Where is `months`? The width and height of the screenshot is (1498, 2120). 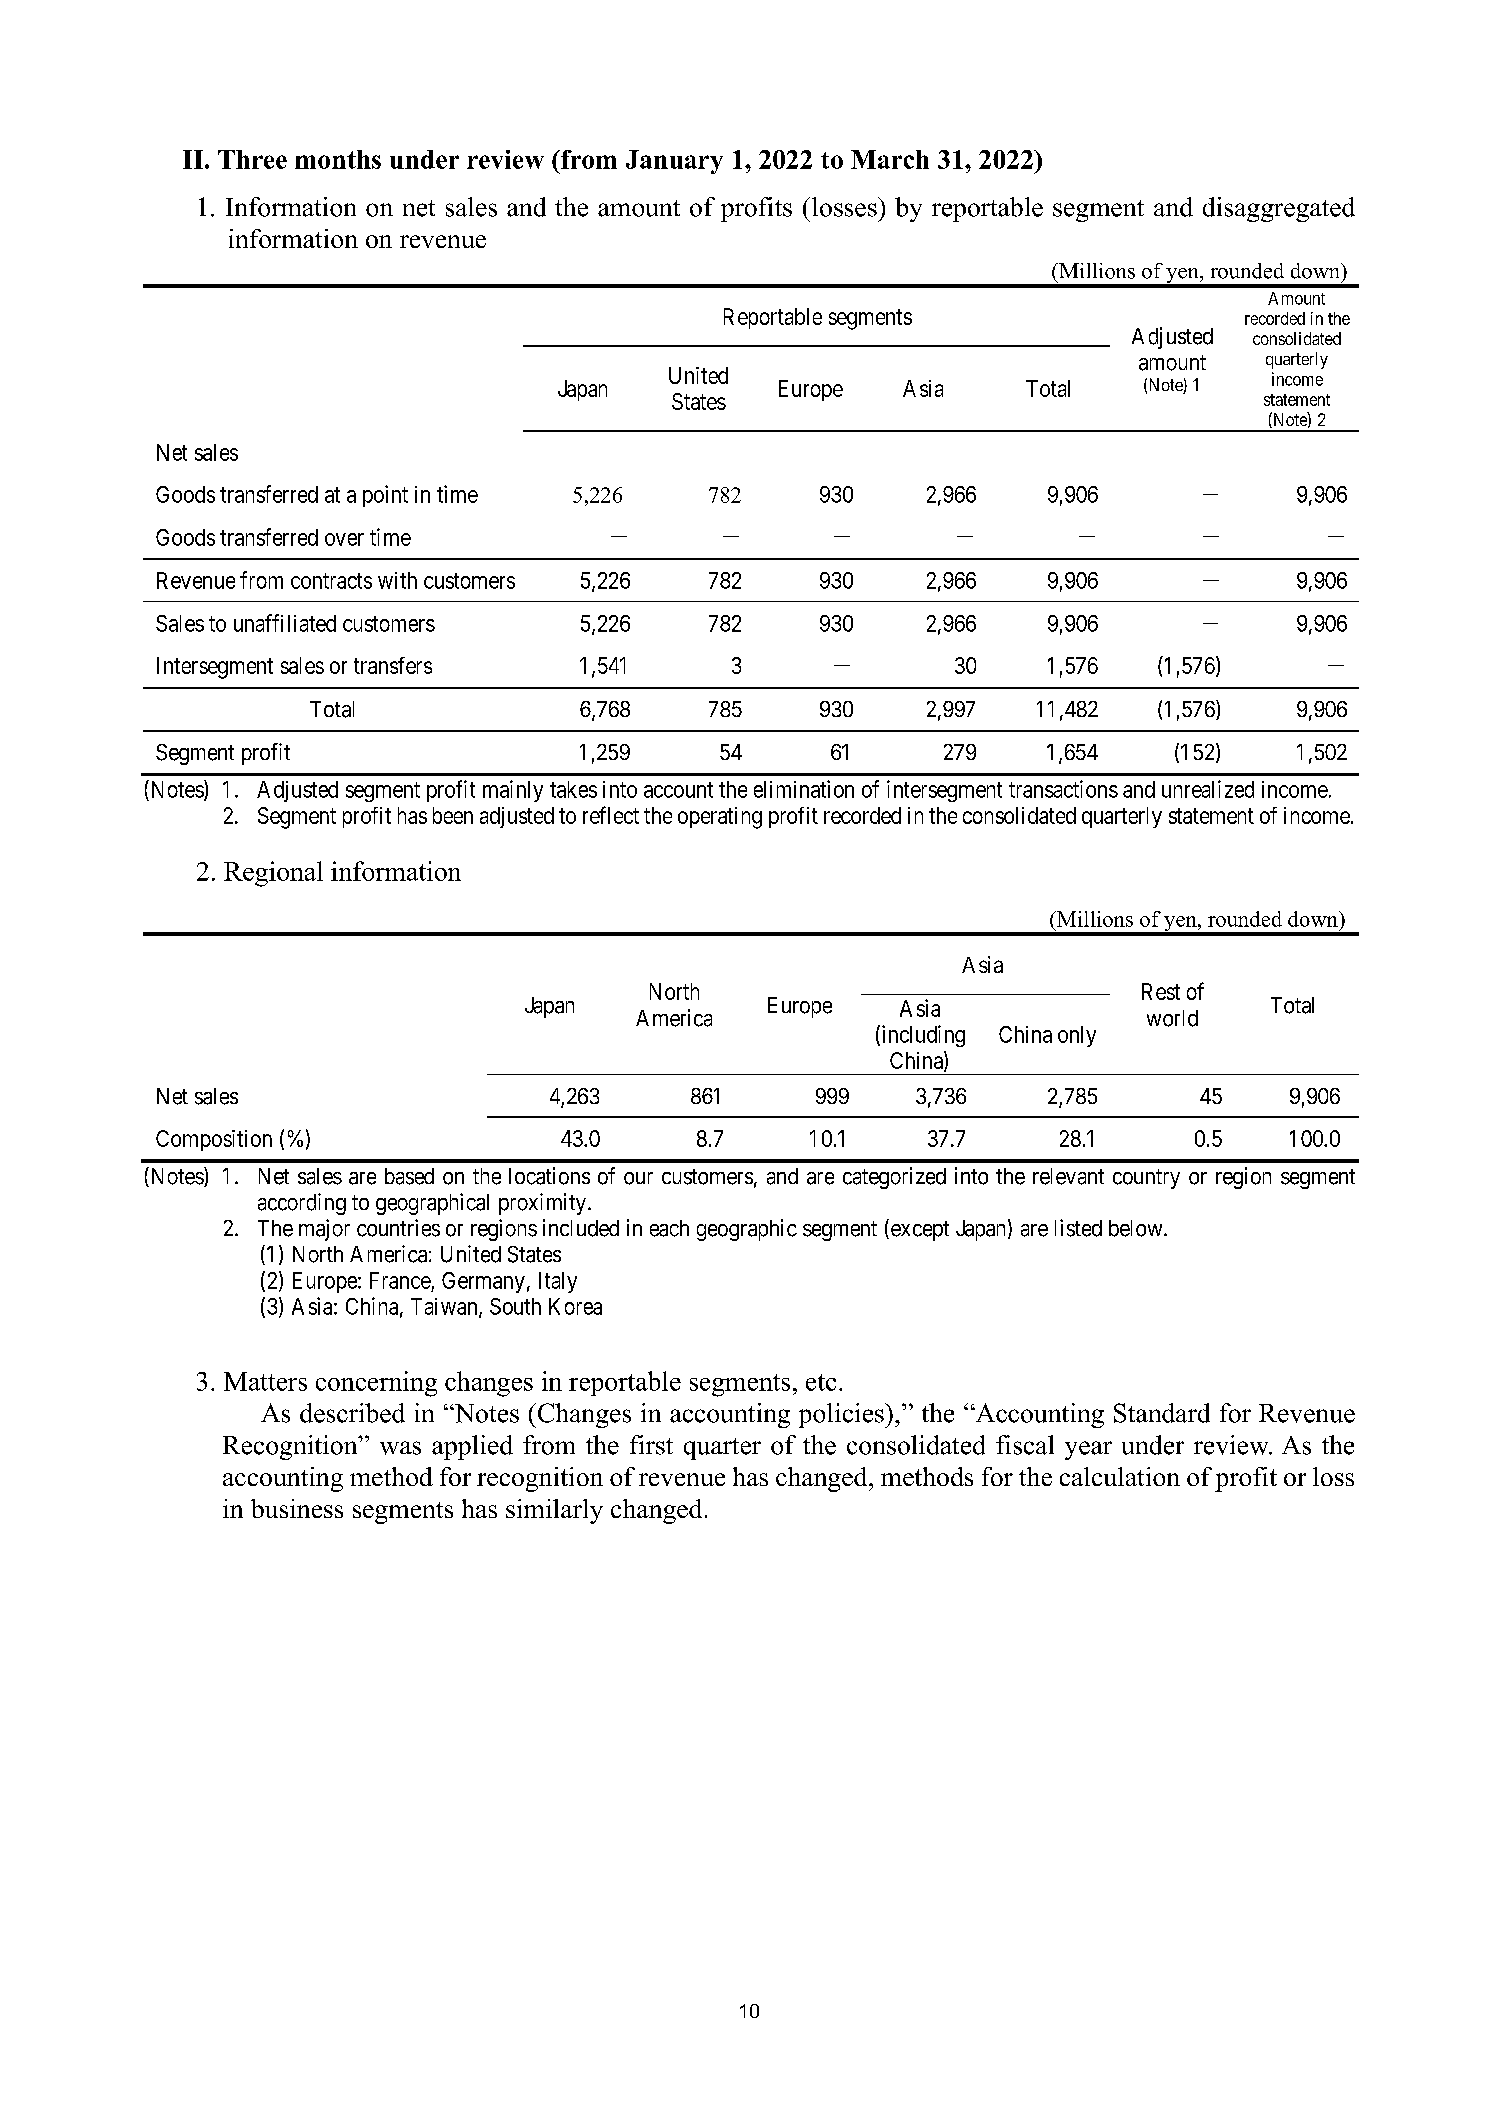
months is located at coordinates (338, 159).
